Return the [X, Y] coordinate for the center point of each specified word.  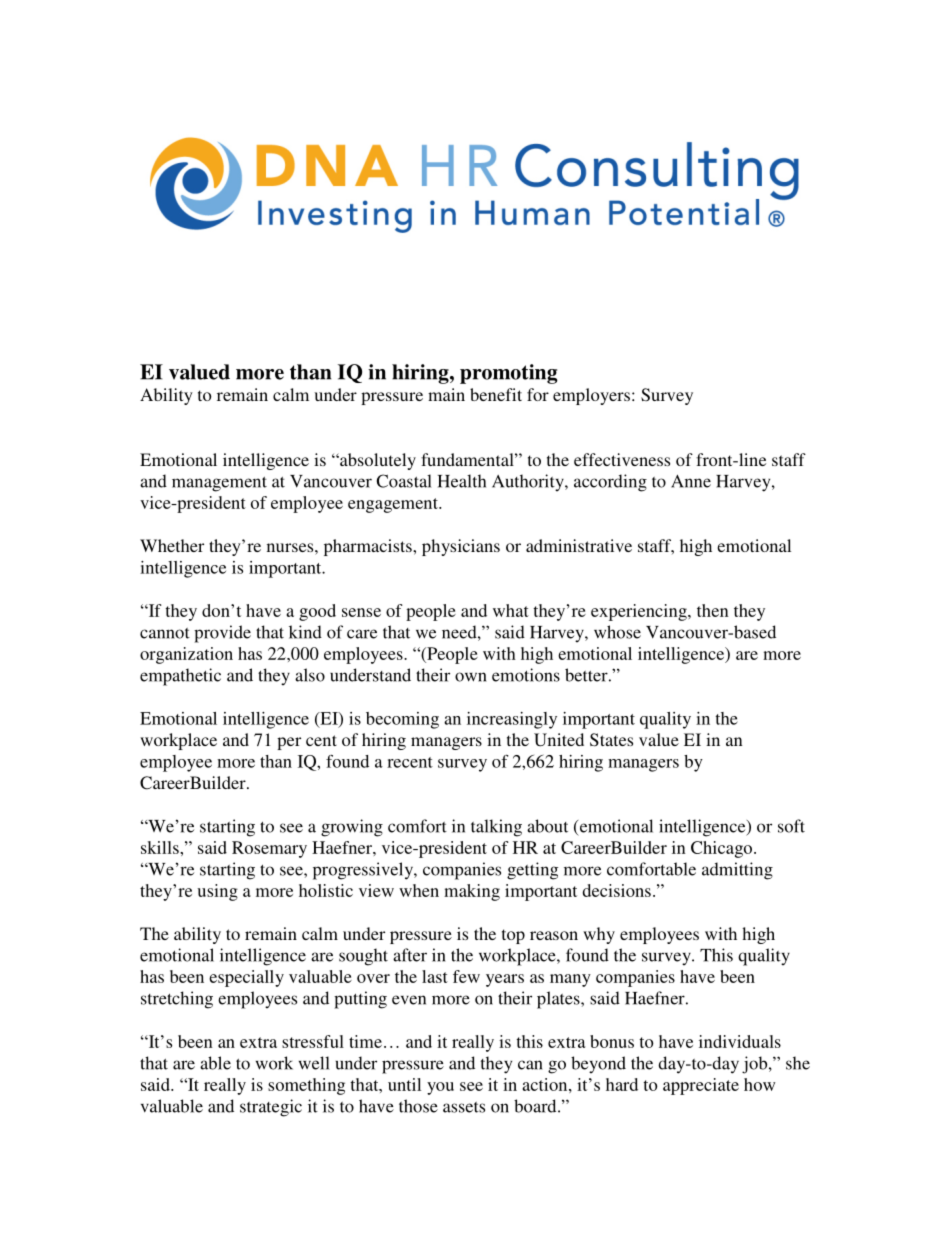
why [599, 935]
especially [246, 978]
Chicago [723, 849]
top [513, 936]
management [219, 484]
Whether [172, 545]
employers [591, 396]
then [713, 610]
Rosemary [269, 849]
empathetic [180, 677]
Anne [691, 481]
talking [496, 828]
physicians [461, 547]
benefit [496, 394]
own [471, 677]
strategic [271, 1108]
